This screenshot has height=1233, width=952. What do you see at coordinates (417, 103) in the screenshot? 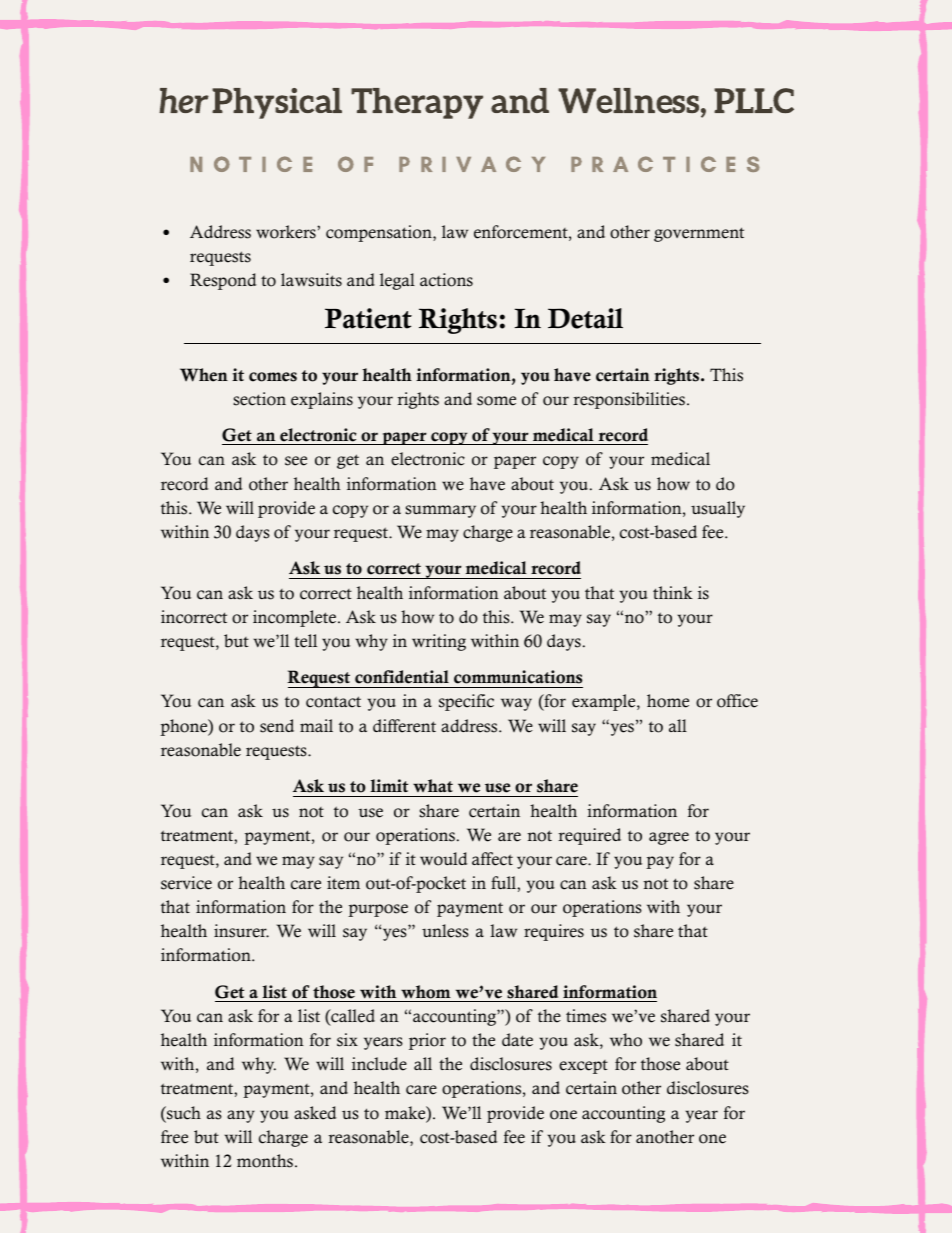
I see `Therapy` at bounding box center [417, 103].
